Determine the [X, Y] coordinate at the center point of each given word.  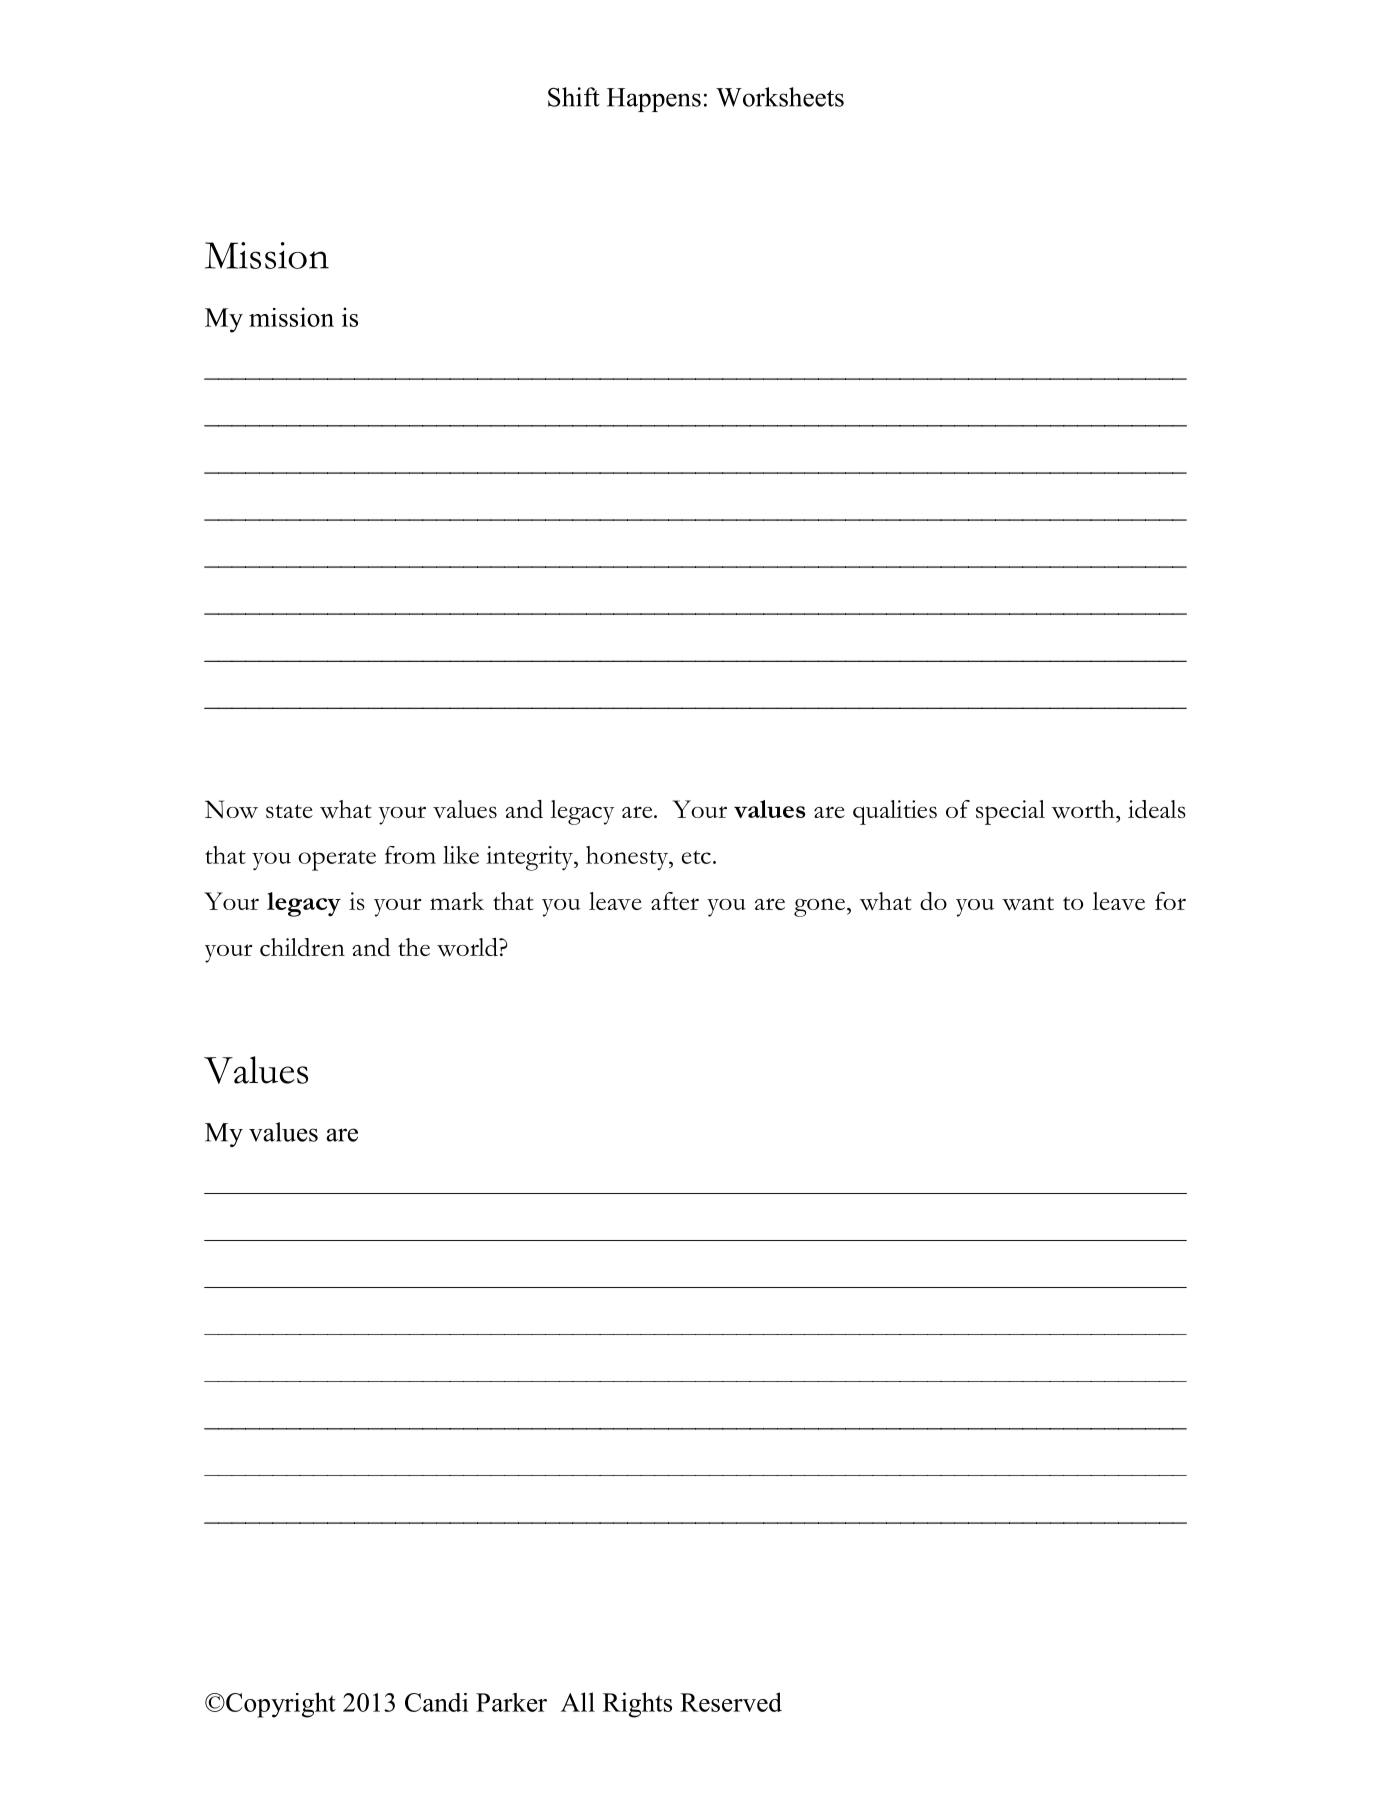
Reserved [731, 1702]
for [1170, 901]
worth [1084, 809]
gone [819, 907]
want [1028, 904]
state [289, 811]
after [675, 901]
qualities [895, 812]
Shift [574, 97]
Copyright [280, 1705]
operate [337, 860]
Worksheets [780, 97]
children [302, 947]
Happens [654, 100]
